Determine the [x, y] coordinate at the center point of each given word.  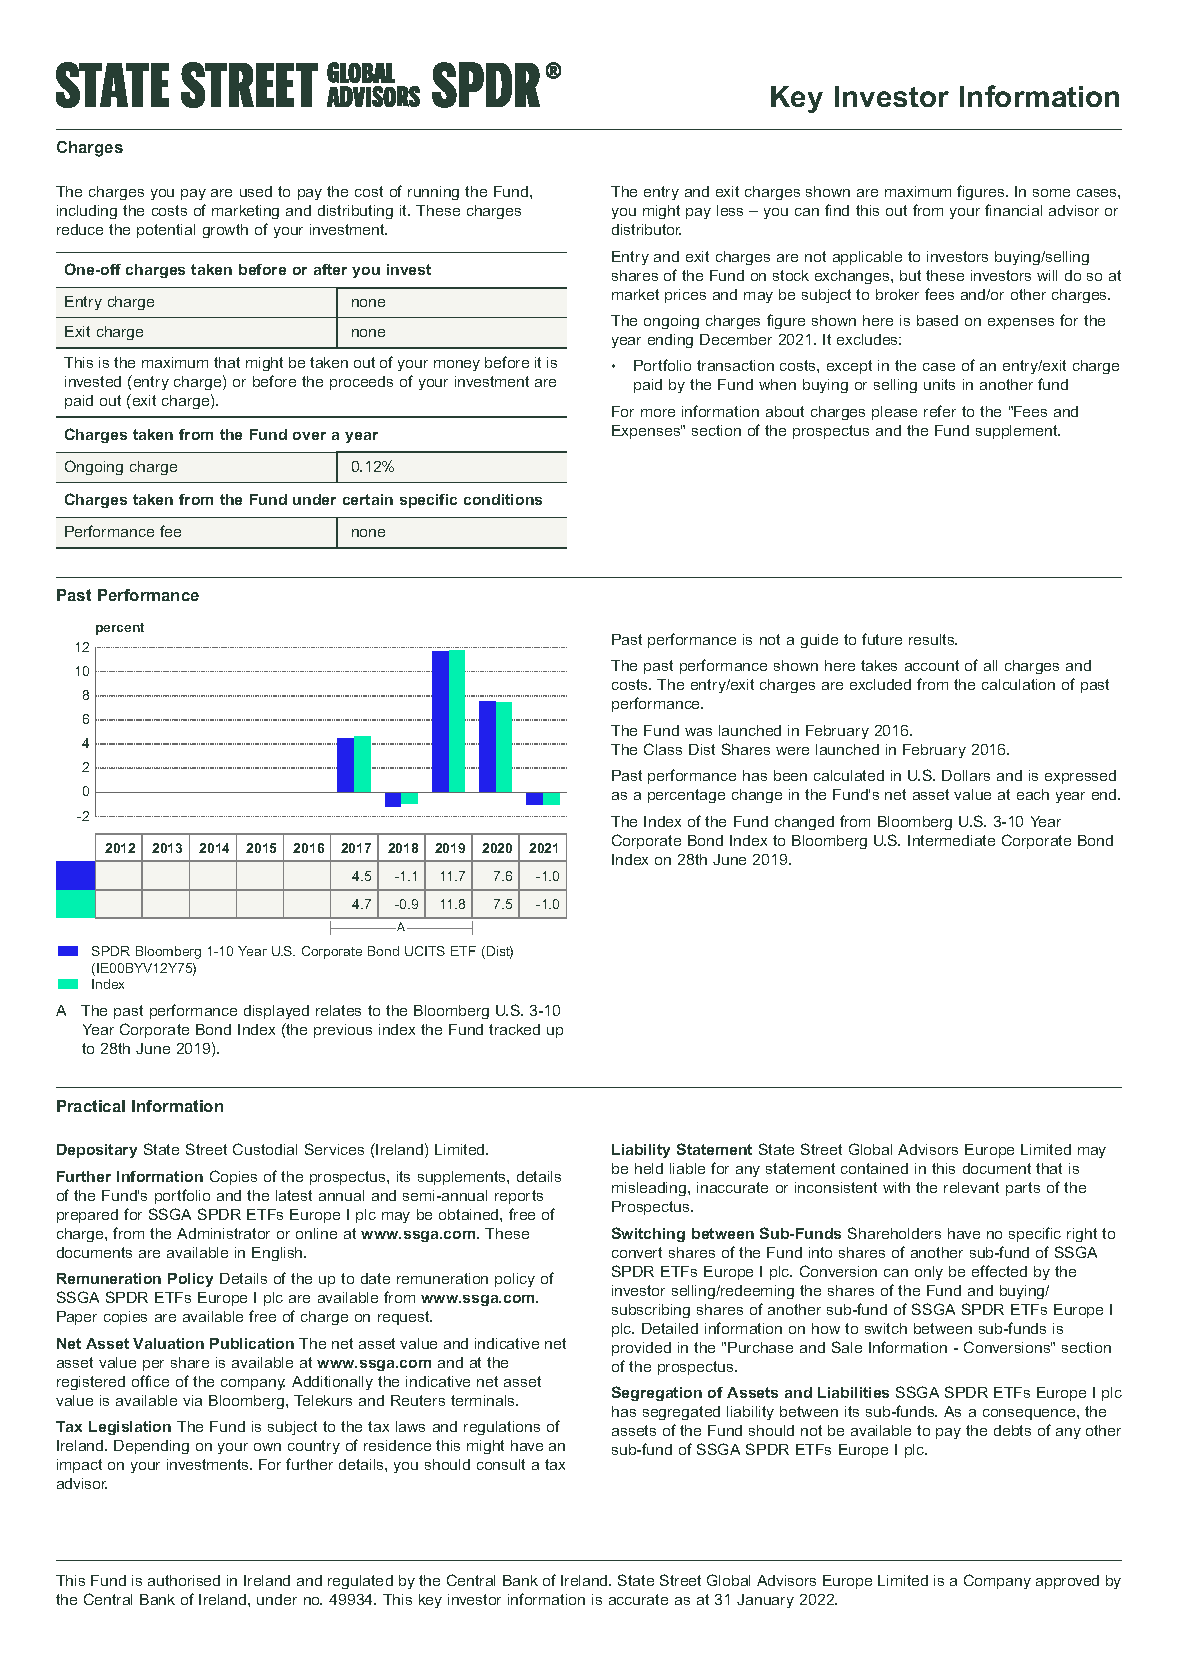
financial [1013, 210]
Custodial [265, 1149]
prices [685, 296]
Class [663, 749]
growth [225, 231]
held [649, 1168]
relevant [971, 1187]
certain [368, 499]
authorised [184, 1580]
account [932, 665]
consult [501, 1464]
